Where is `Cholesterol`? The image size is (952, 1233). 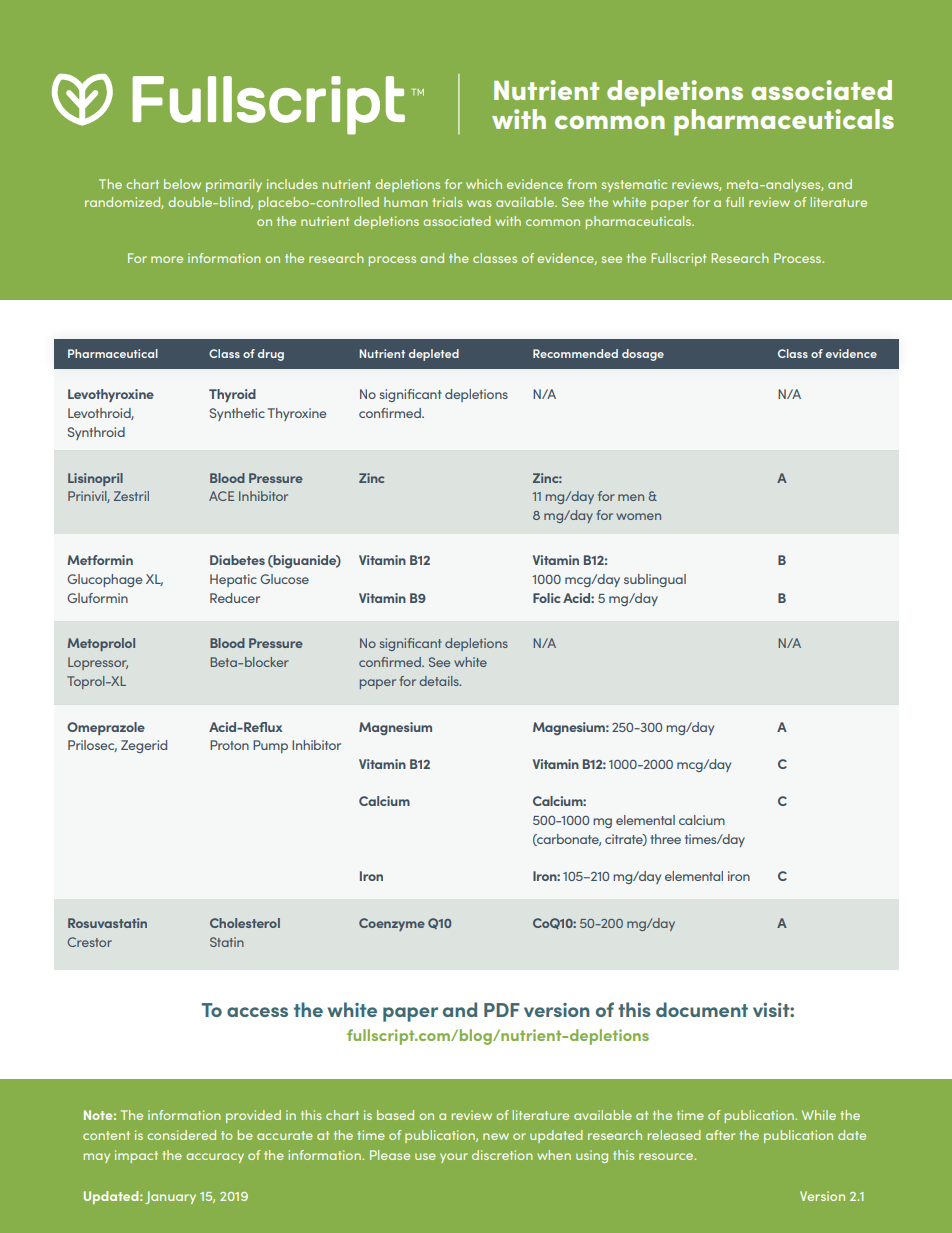
Cholesterol is located at coordinates (245, 923).
